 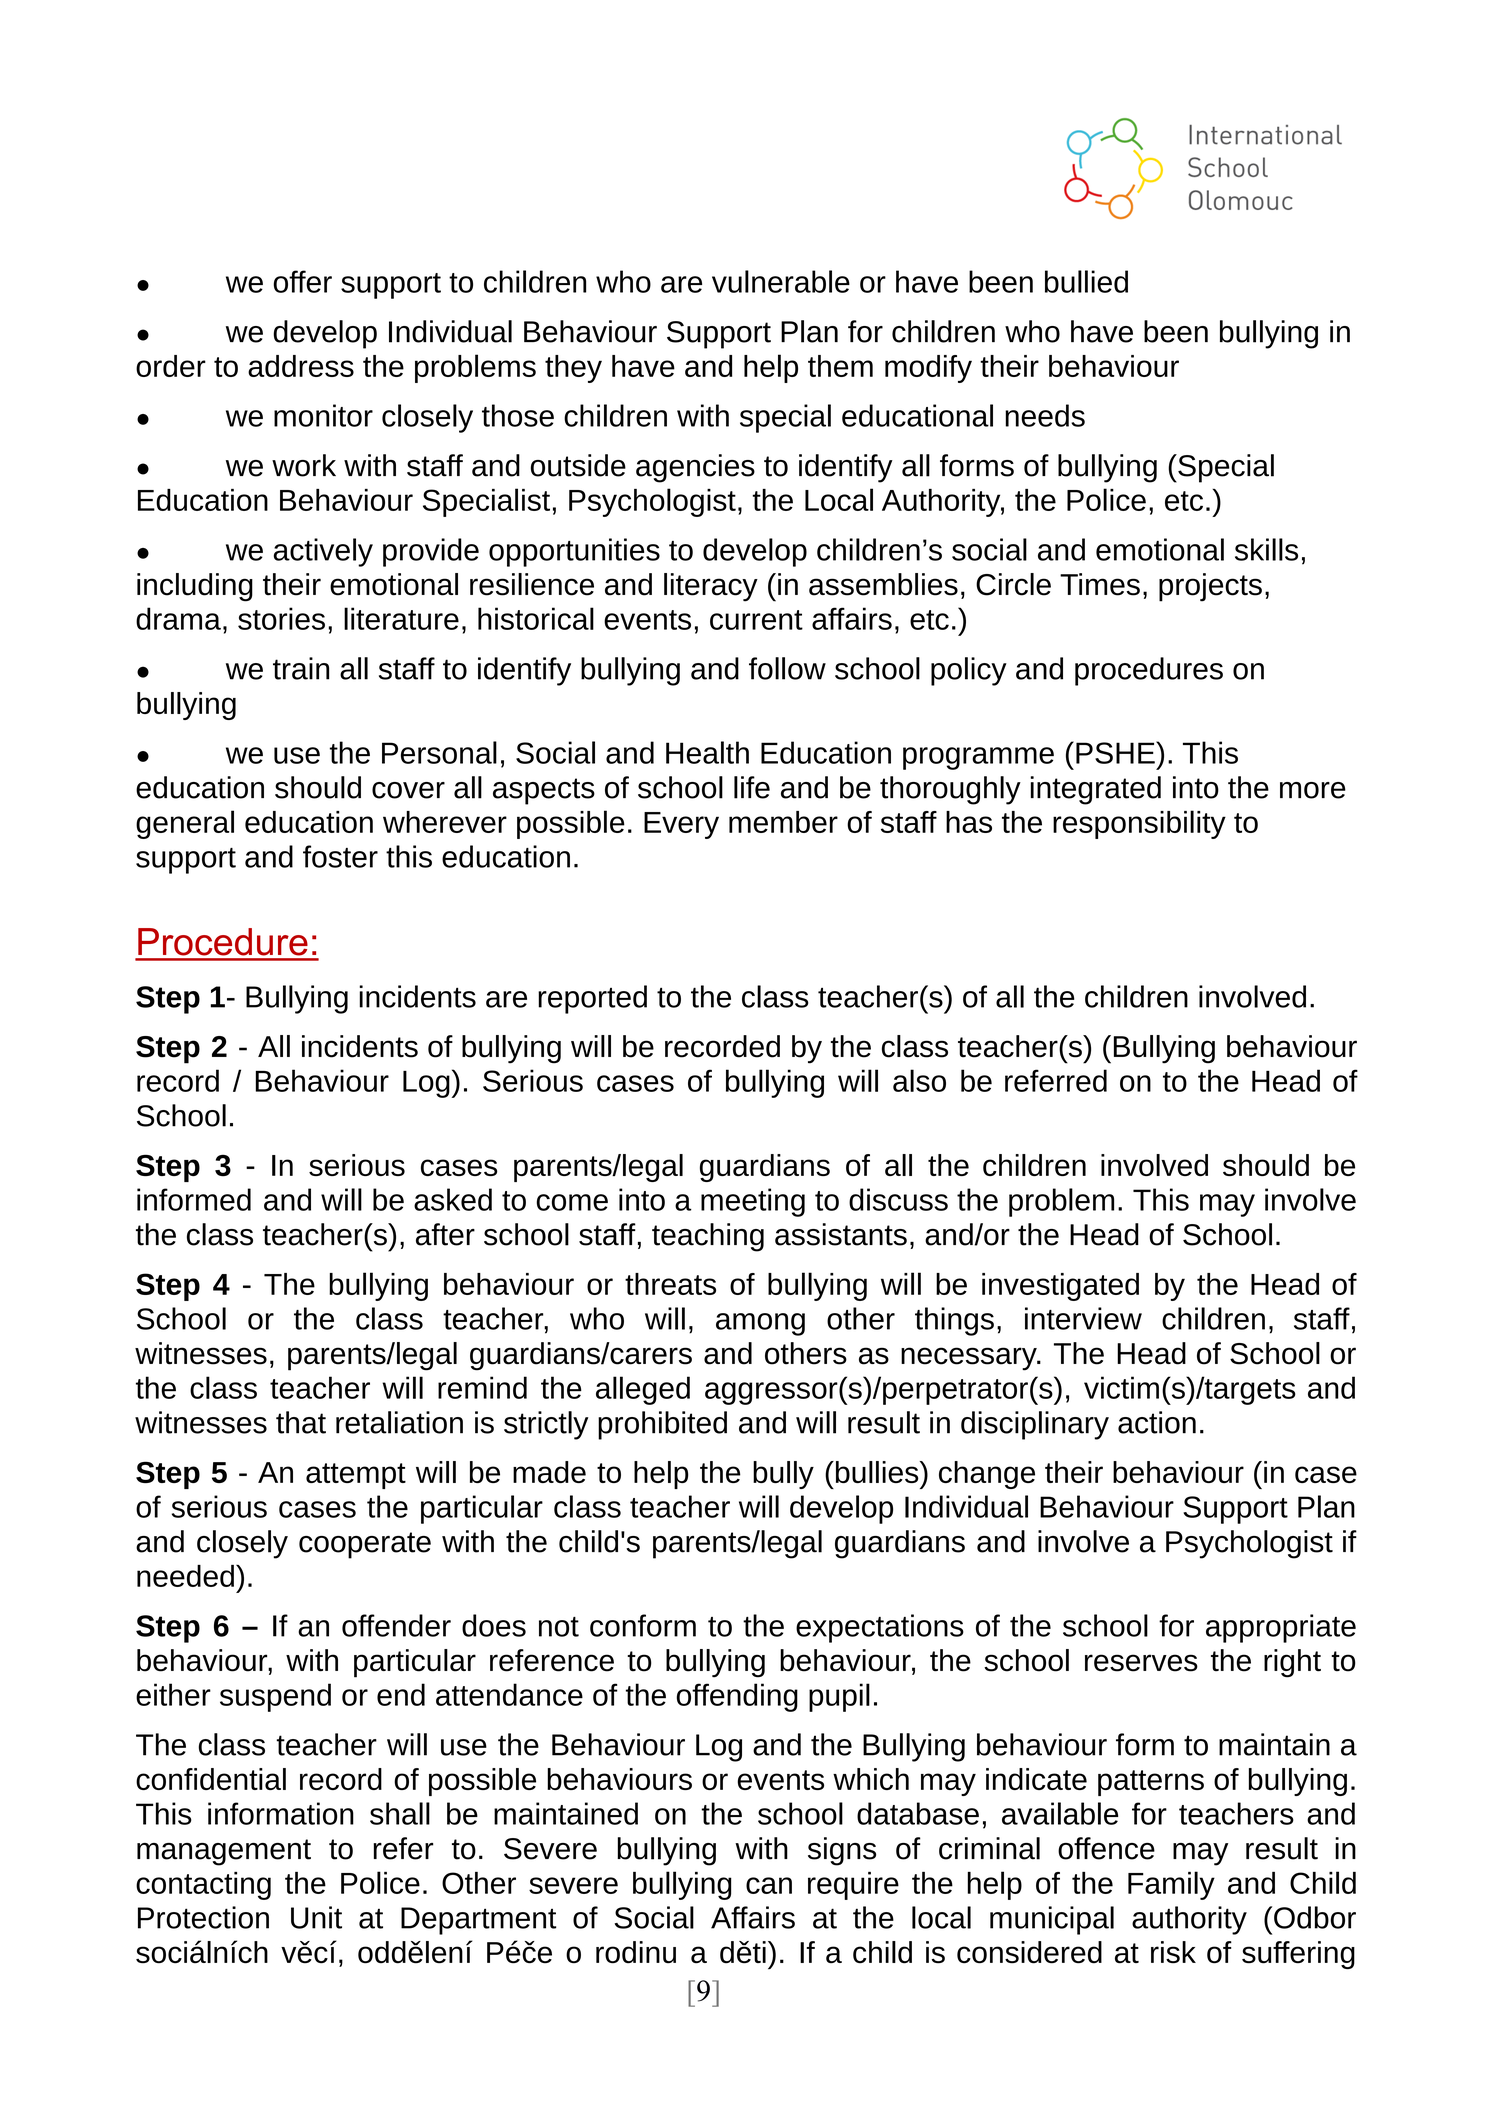 What do you see at coordinates (1171, 1885) in the screenshot?
I see `Family` at bounding box center [1171, 1885].
